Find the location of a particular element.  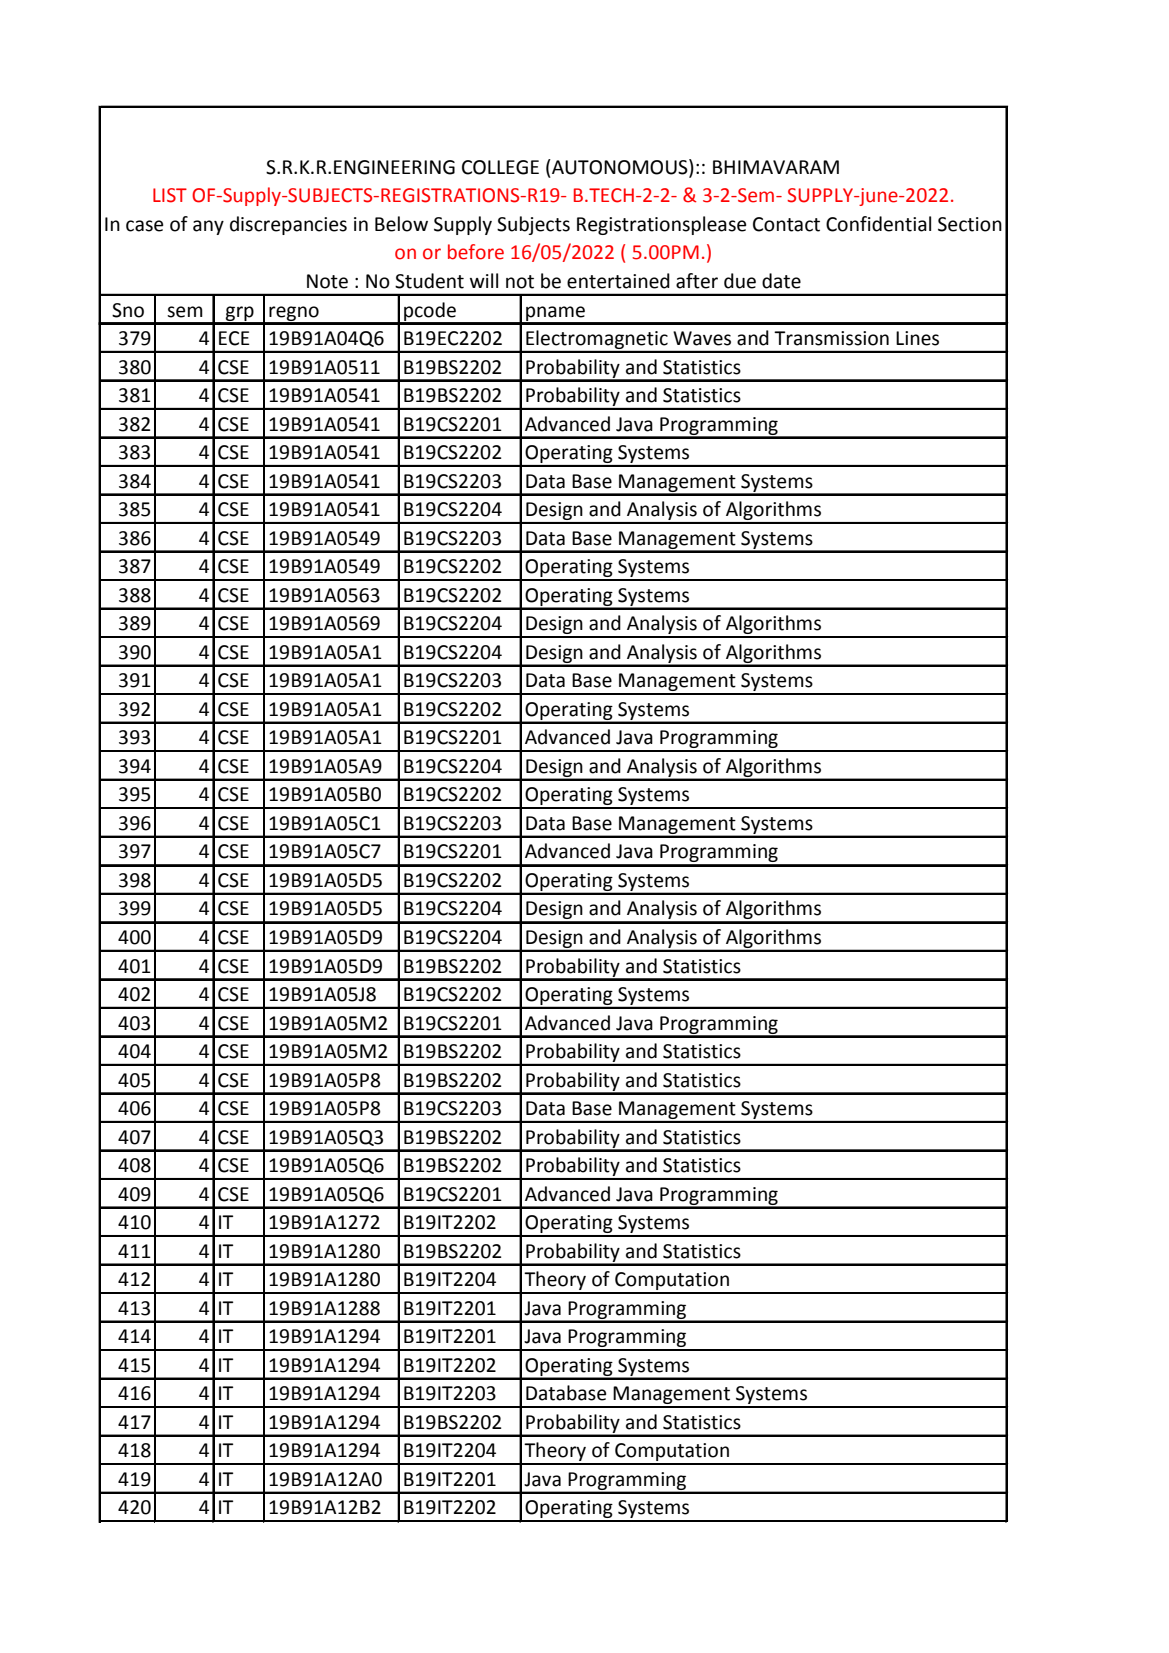

due is located at coordinates (740, 281).
